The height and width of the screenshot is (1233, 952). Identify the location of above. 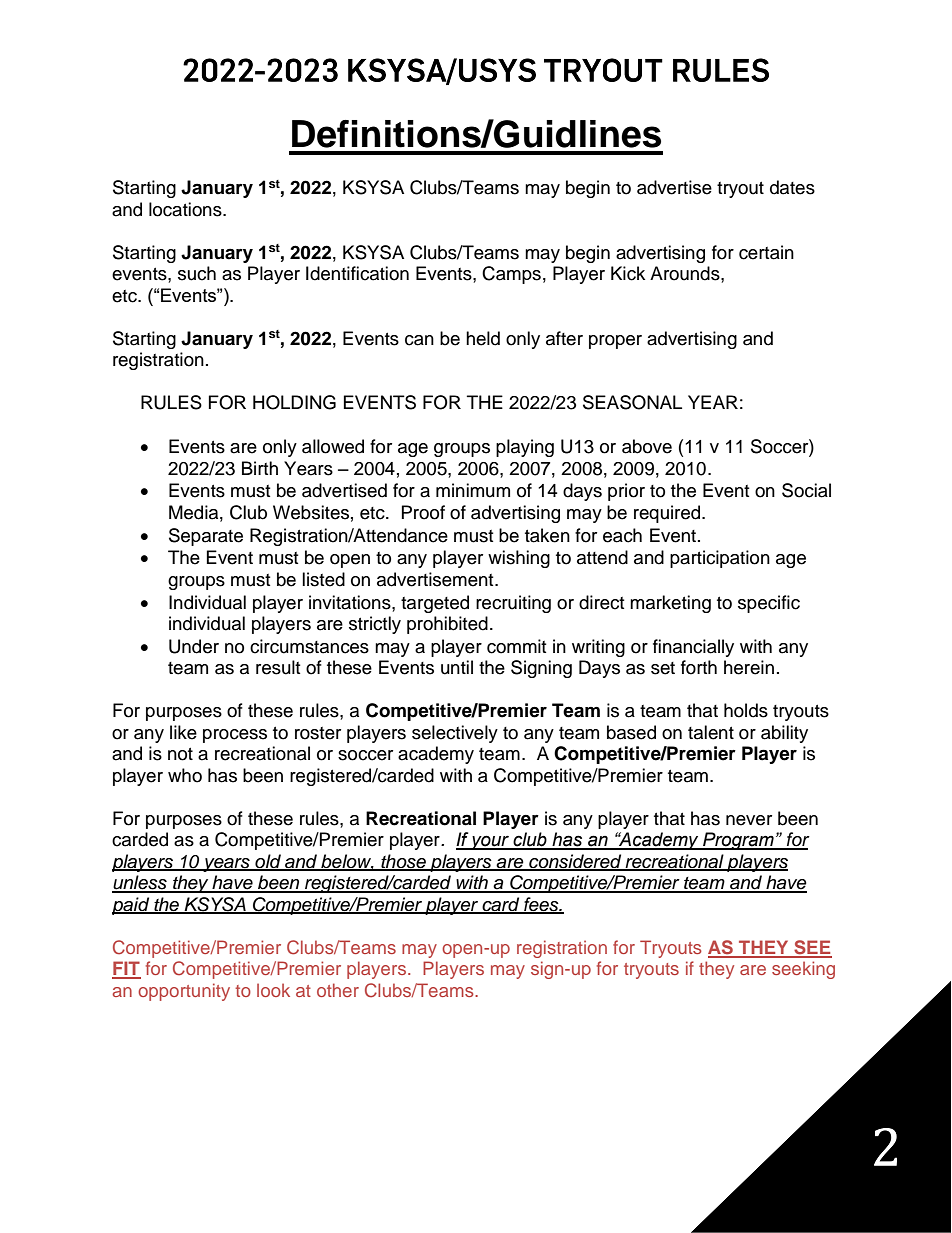
(647, 446).
